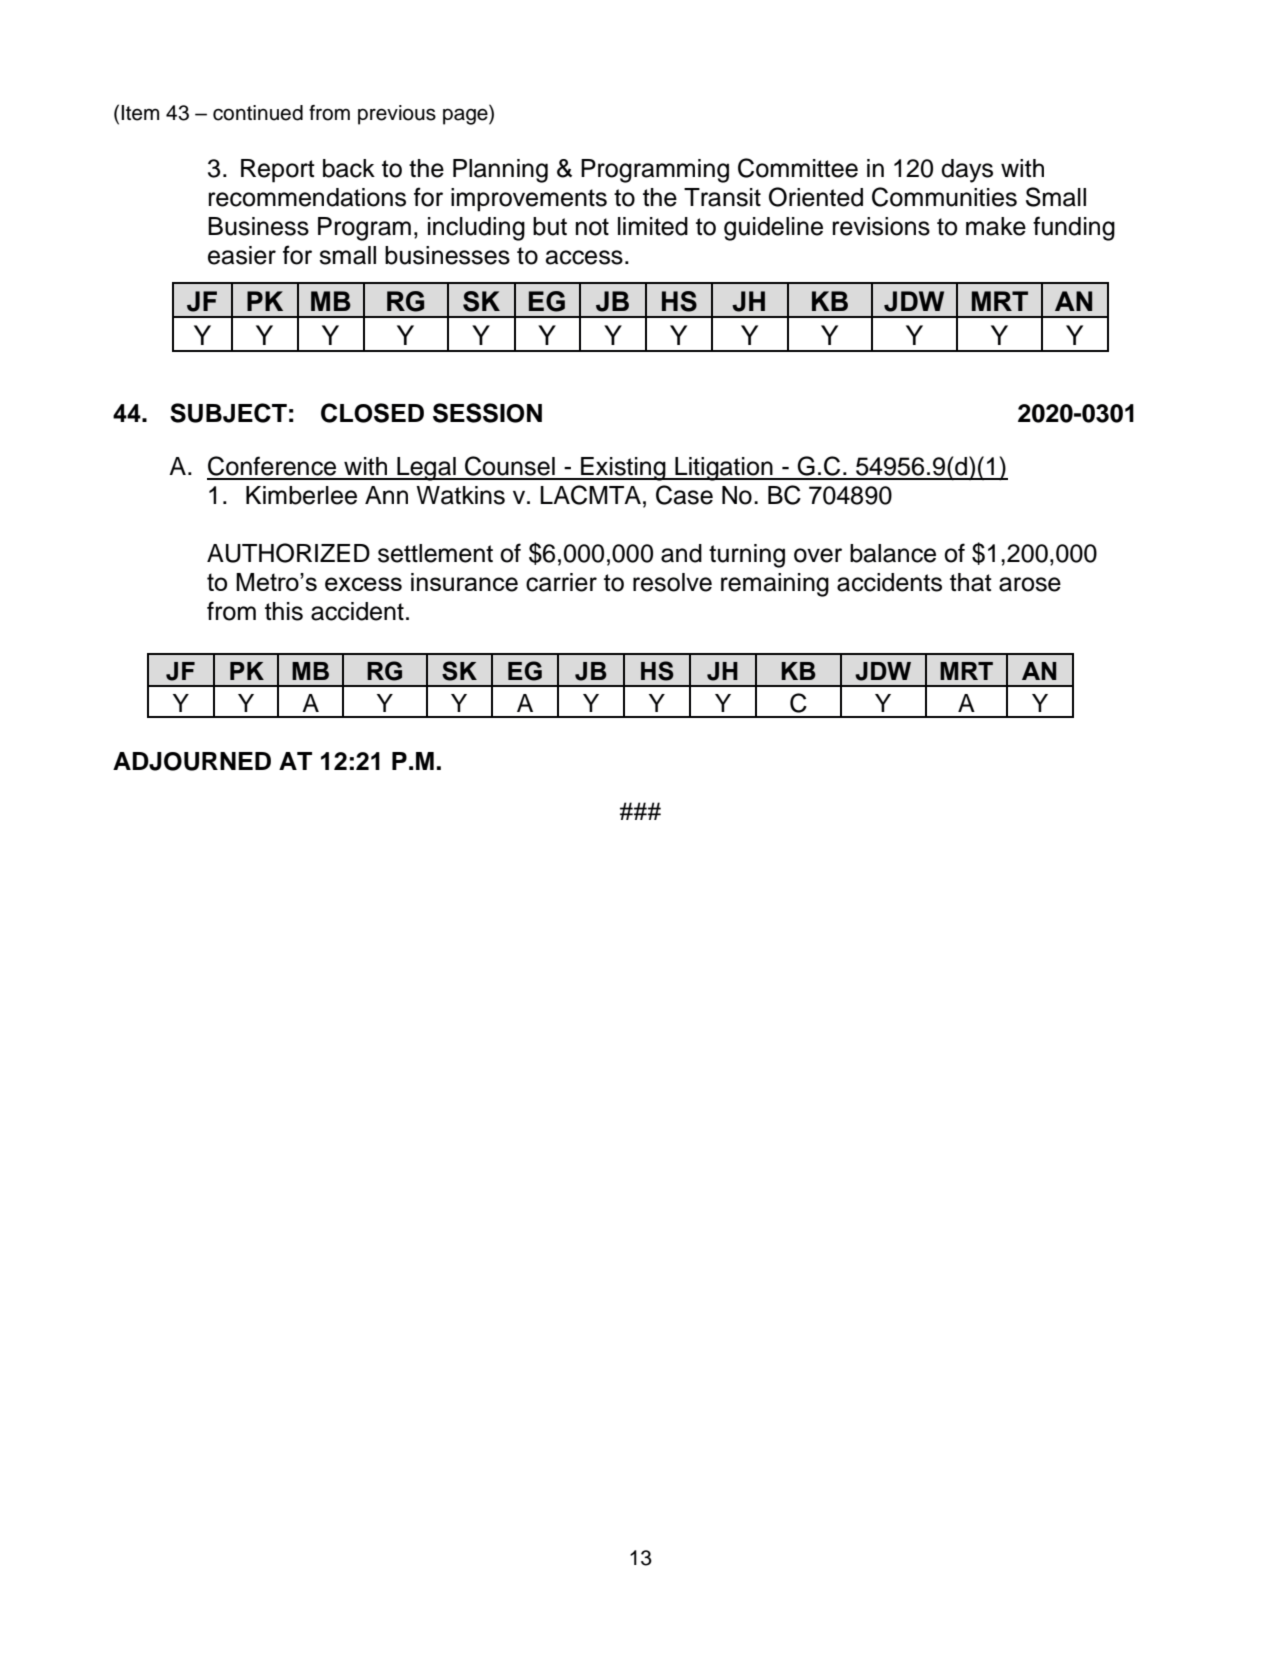 The width and height of the image is (1281, 1657). I want to click on Litigation, so click(724, 469).
